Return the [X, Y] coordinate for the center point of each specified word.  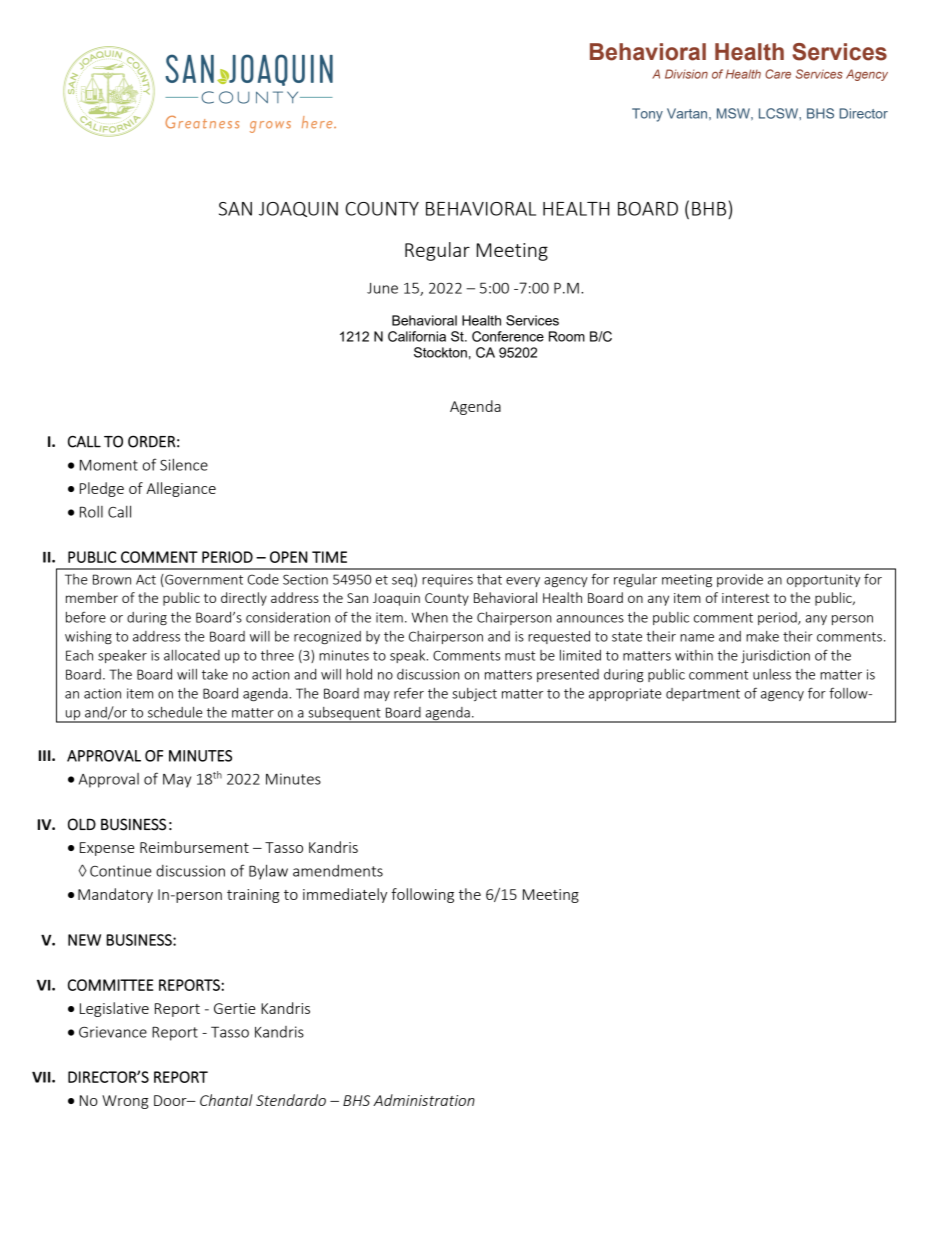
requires [447, 580]
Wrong [125, 1102]
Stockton [440, 352]
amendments [338, 870]
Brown [112, 579]
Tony [647, 115]
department [703, 694]
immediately [345, 895]
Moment [109, 465]
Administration [424, 1100]
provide [740, 580]
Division [686, 74]
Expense [107, 849]
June [382, 288]
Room [567, 336]
